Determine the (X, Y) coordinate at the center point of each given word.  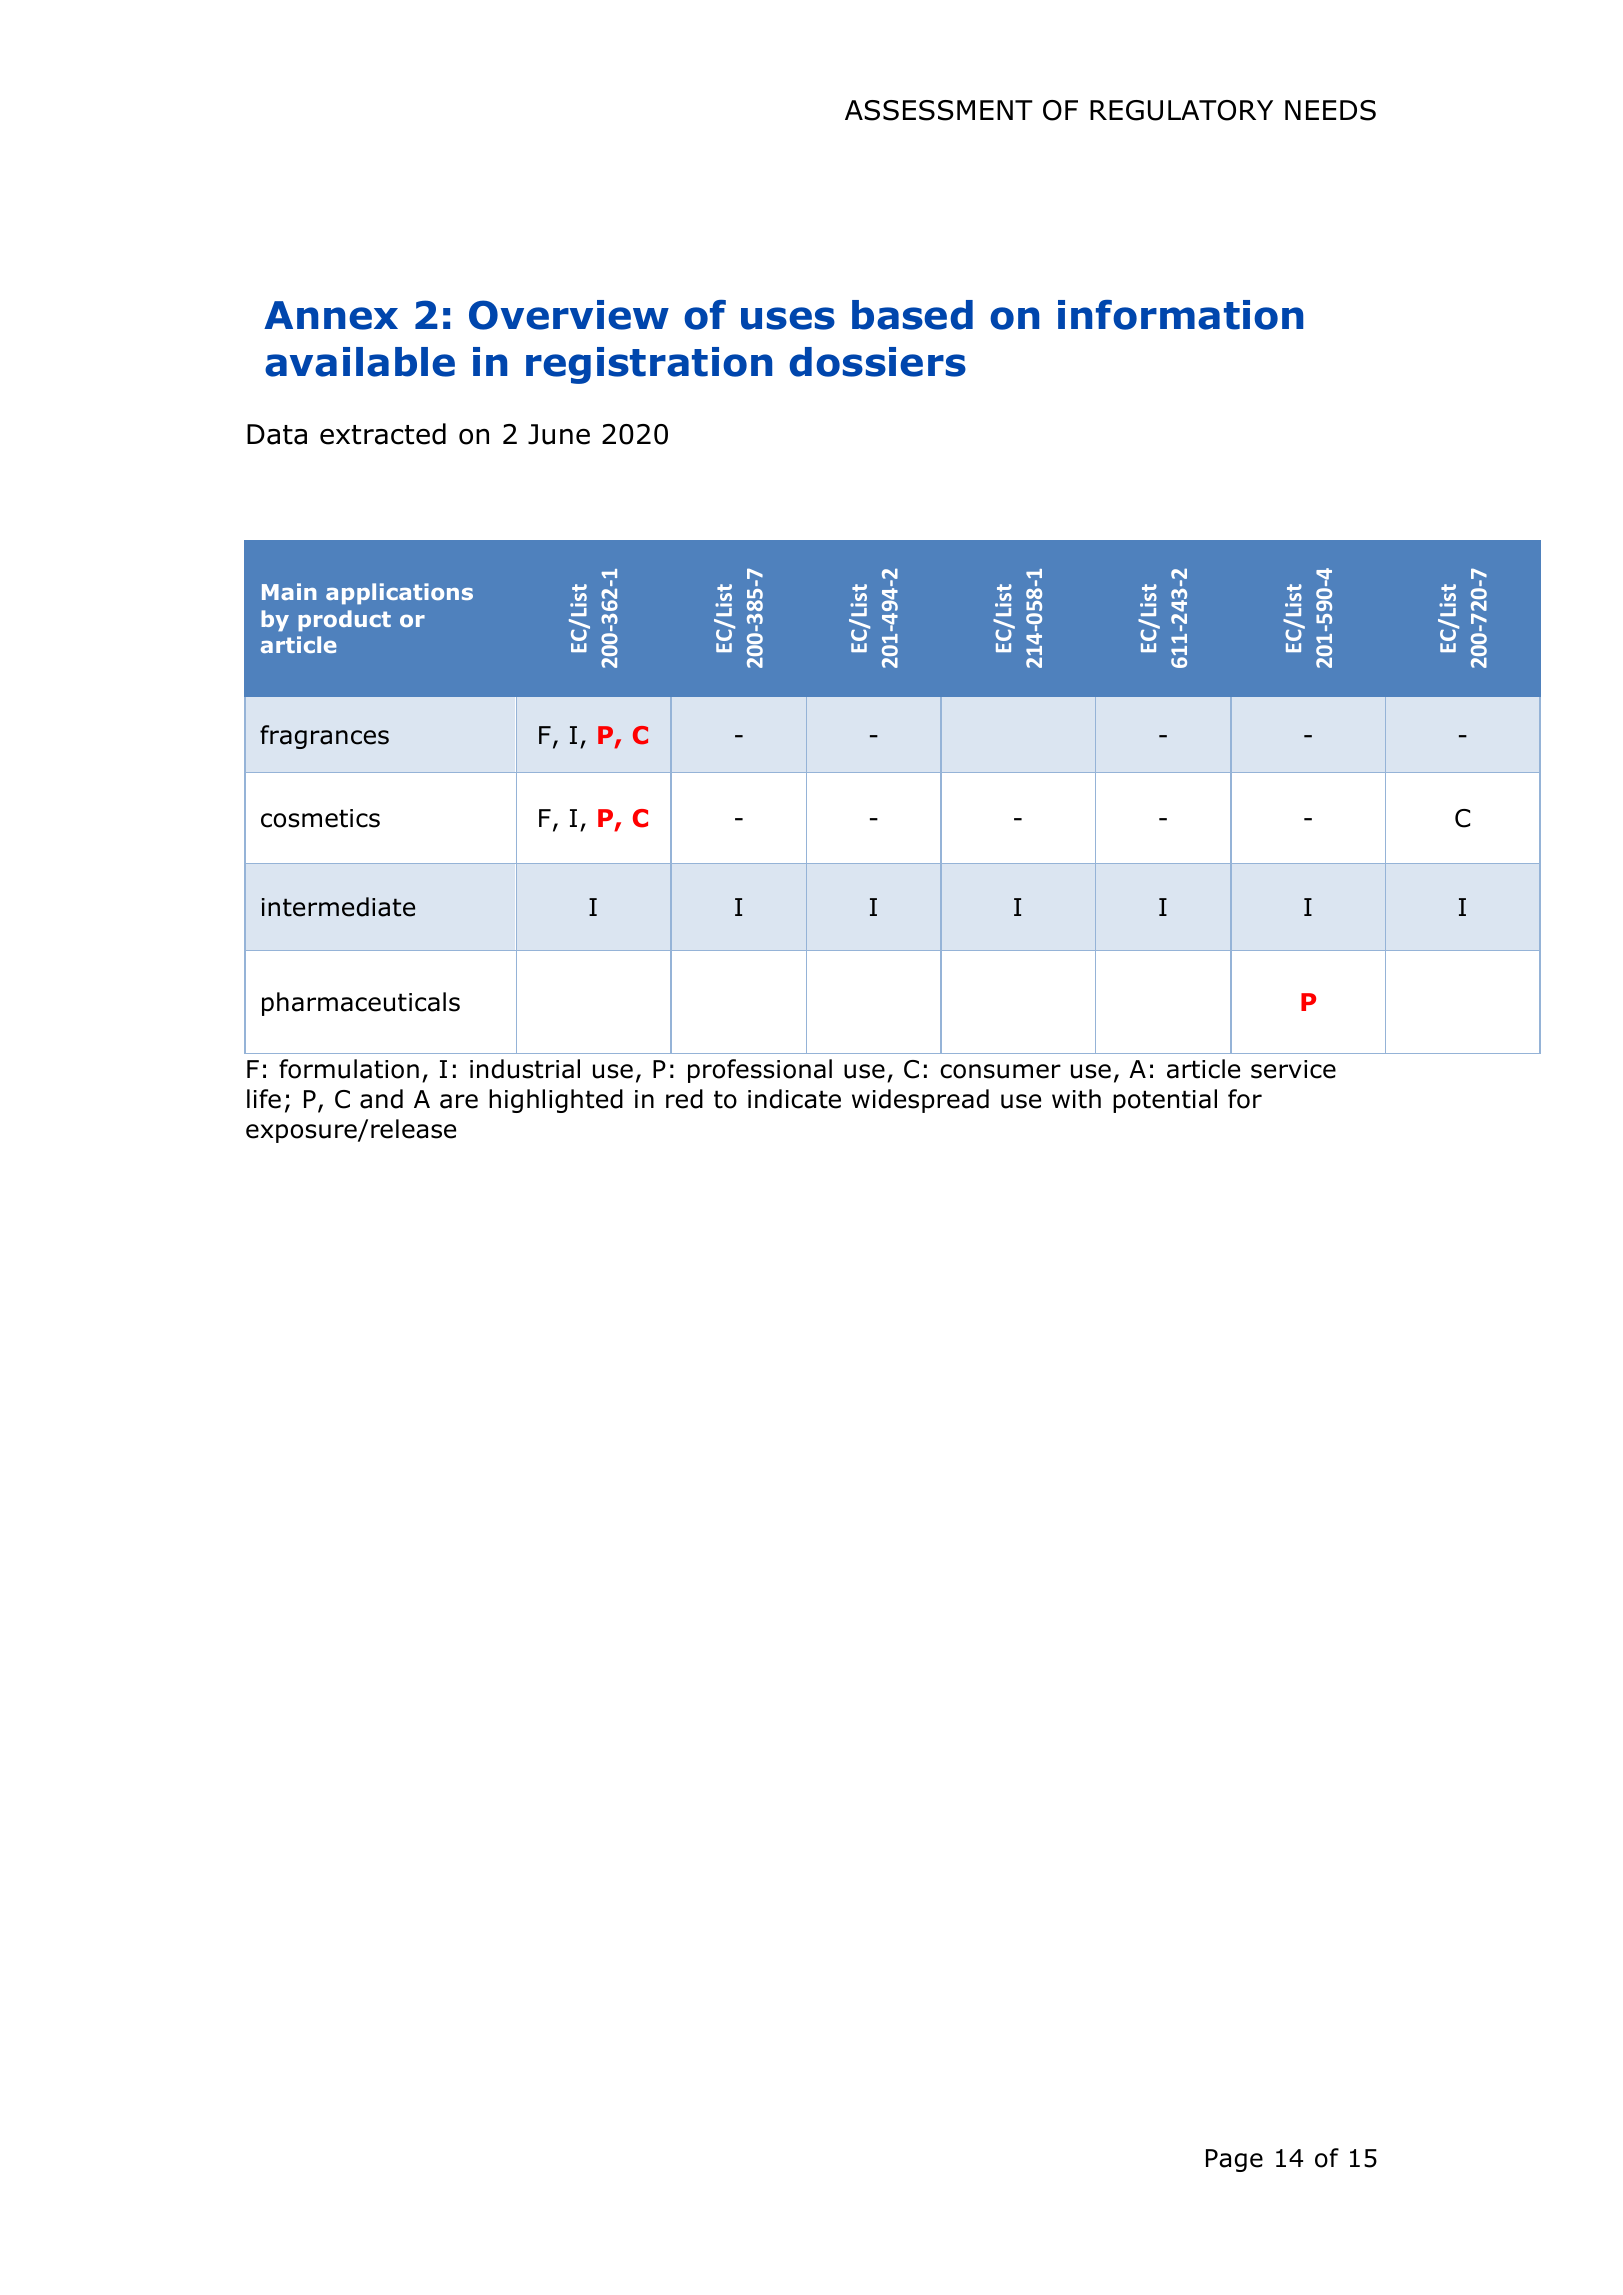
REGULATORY (1181, 110)
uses (788, 318)
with (1076, 1099)
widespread (920, 1101)
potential (1165, 1101)
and (381, 1099)
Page (1234, 2160)
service (1293, 1069)
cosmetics (320, 818)
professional (760, 1071)
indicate (794, 1099)
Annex (331, 315)
